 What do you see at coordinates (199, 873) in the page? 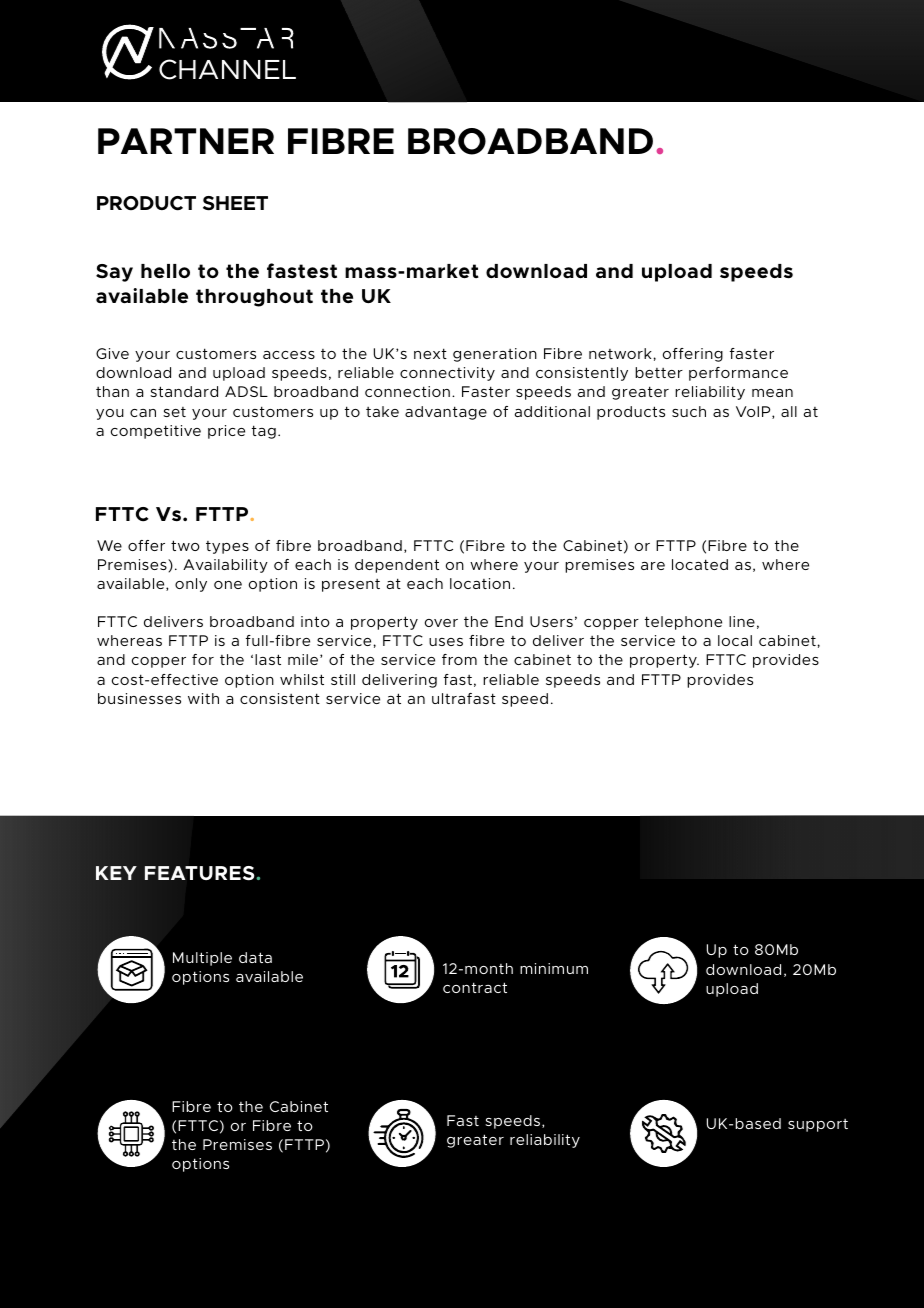
I see `FEATURES` at bounding box center [199, 873].
